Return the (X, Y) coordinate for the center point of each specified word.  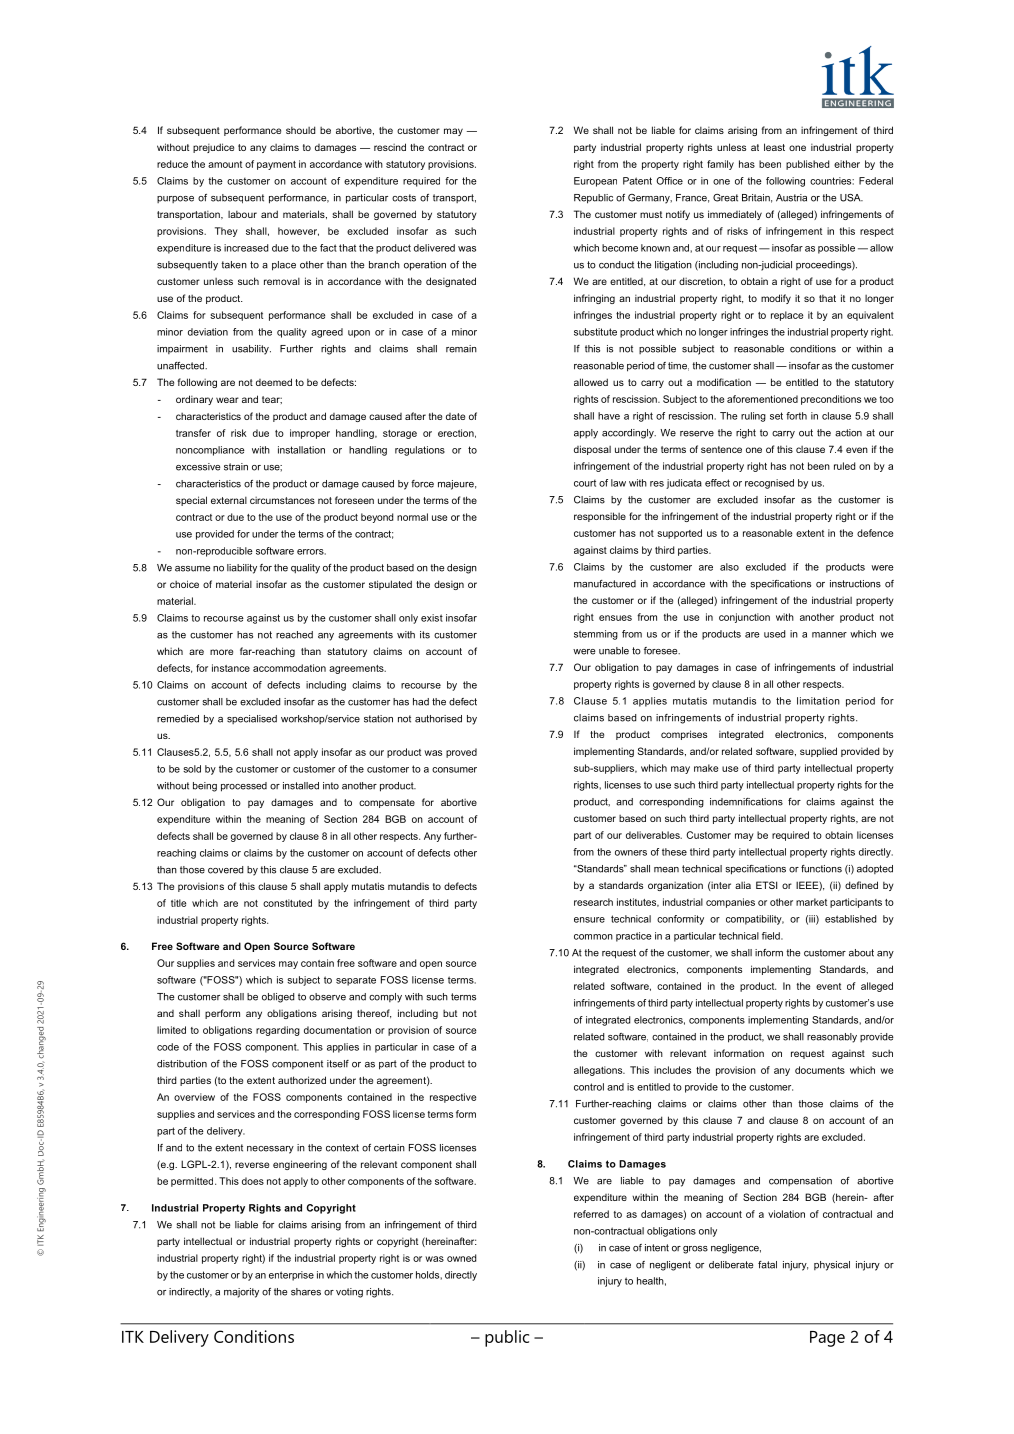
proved (461, 753)
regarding (278, 1031)
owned (461, 1258)
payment (276, 165)
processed (244, 787)
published (807, 165)
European (595, 182)
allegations (599, 1071)
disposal (592, 450)
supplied (818, 752)
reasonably (832, 1038)
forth (796, 416)
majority (241, 1293)
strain (236, 467)
